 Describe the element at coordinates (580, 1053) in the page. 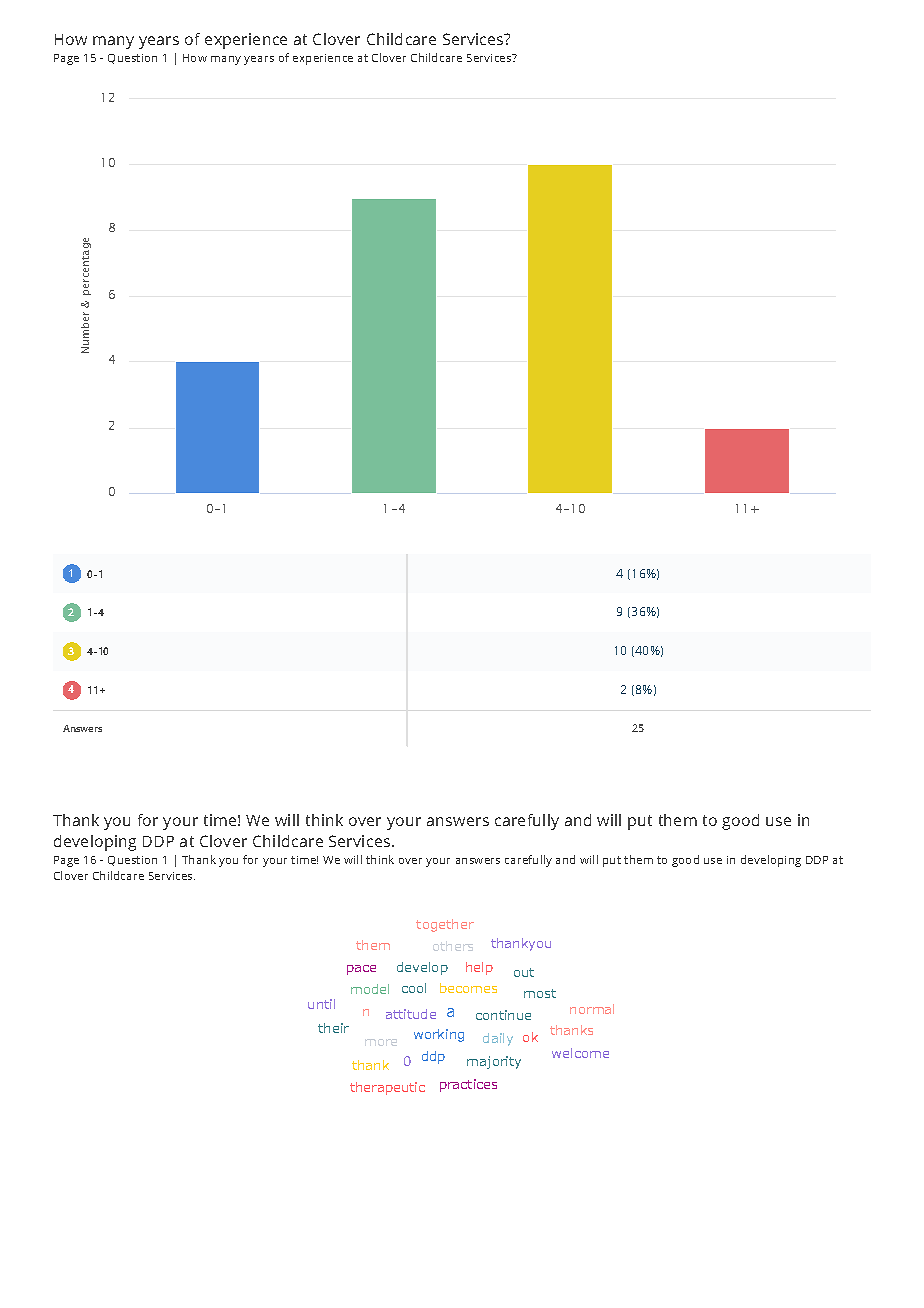

I see `welcome` at that location.
